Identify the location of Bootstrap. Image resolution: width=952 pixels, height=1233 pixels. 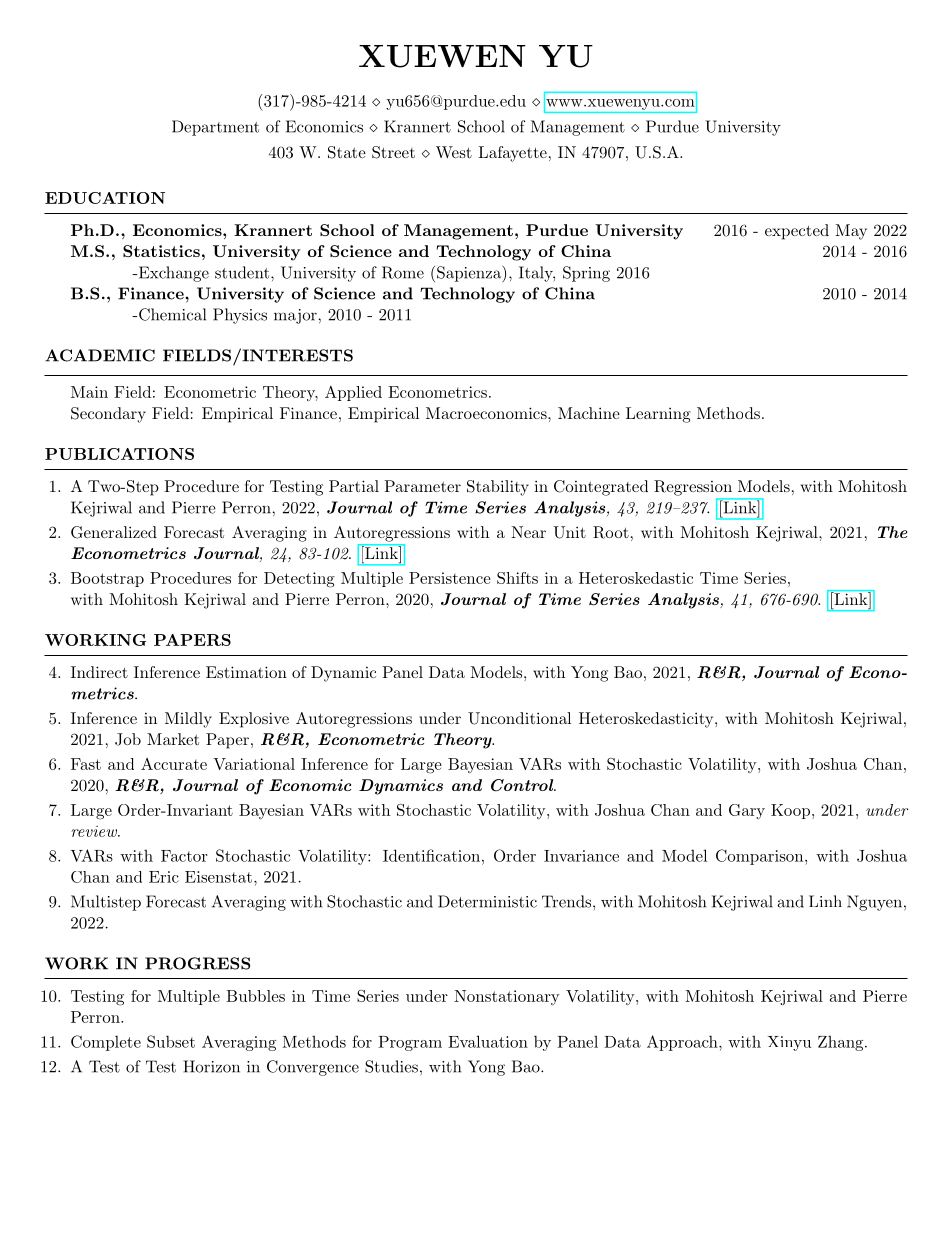
(107, 579).
